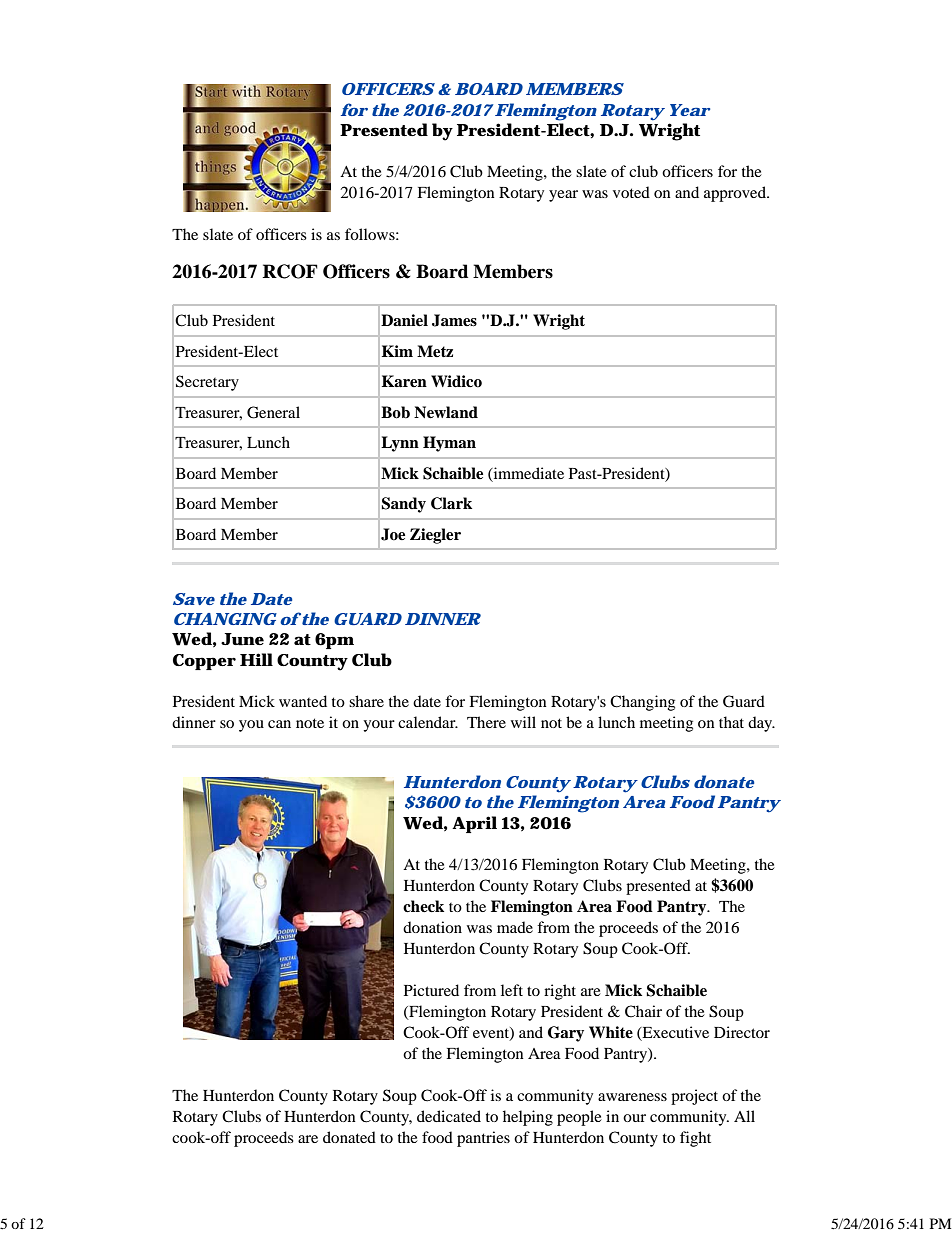 The image size is (952, 1233). I want to click on April, so click(474, 824).
